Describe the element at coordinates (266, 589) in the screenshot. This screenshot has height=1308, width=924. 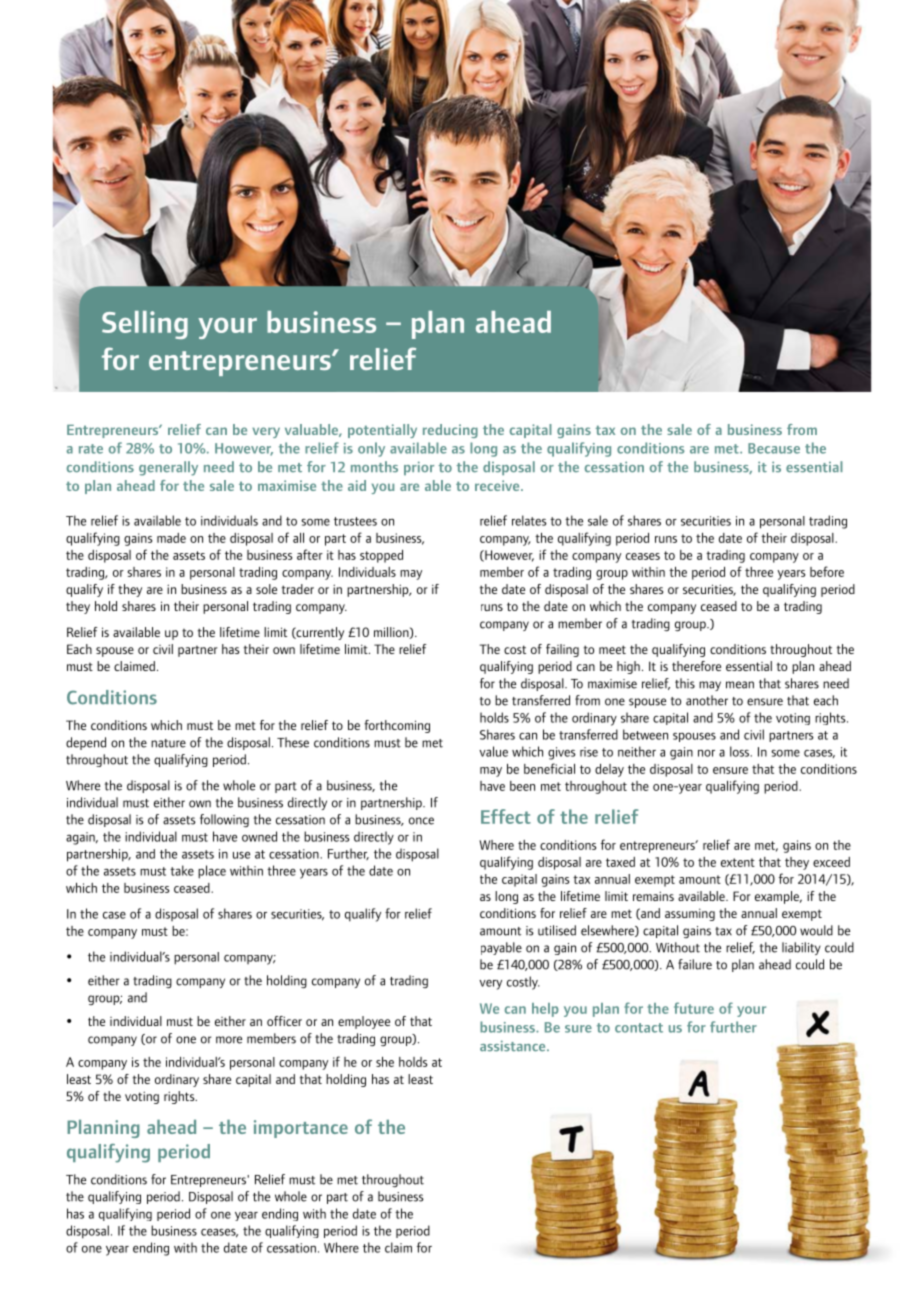
I see `sole` at that location.
